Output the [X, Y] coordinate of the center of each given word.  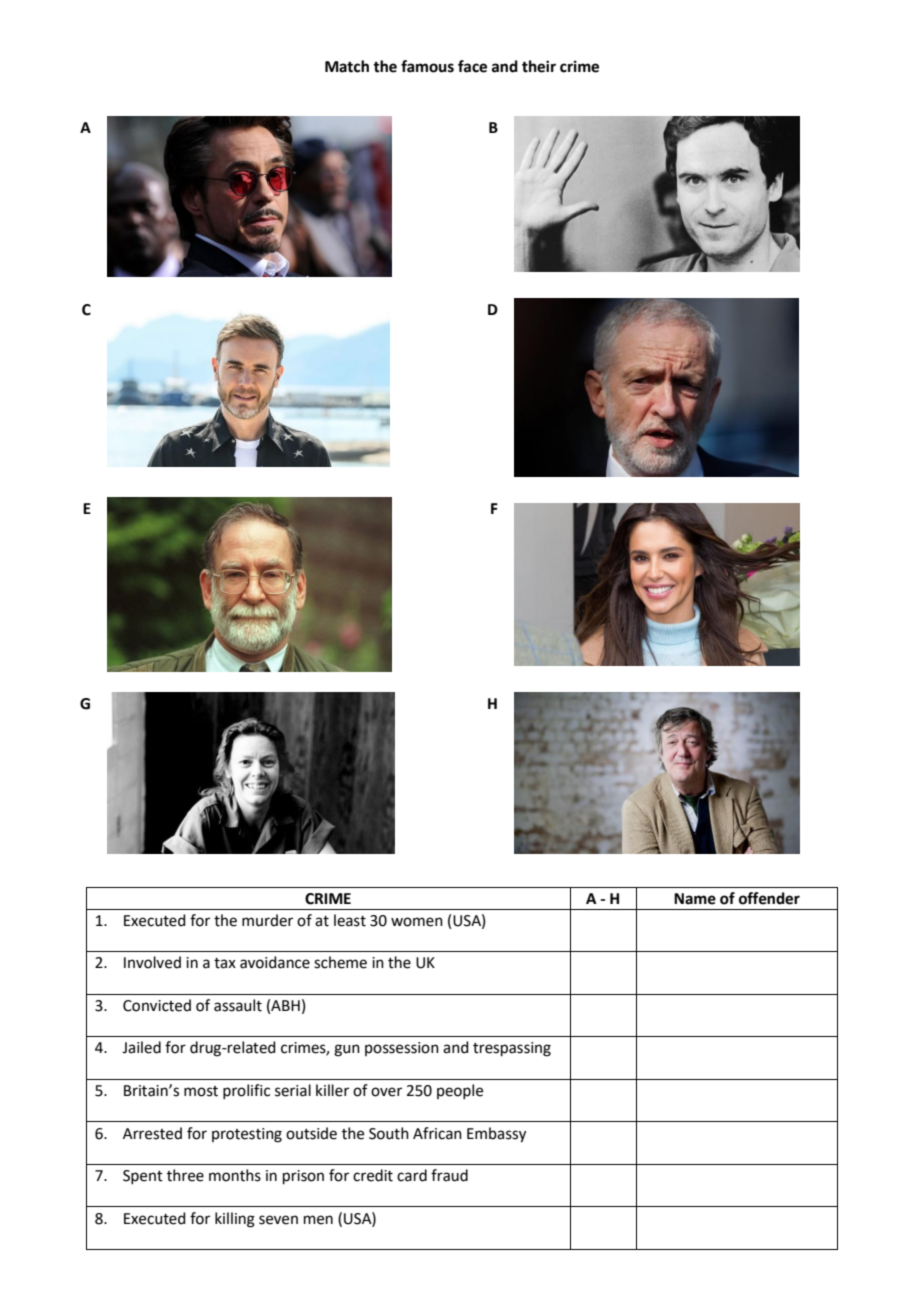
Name [695, 899]
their [539, 66]
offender [769, 898]
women [417, 922]
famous [427, 66]
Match [347, 66]
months [235, 1175]
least [350, 920]
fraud [449, 1175]
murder [267, 920]
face [472, 66]
